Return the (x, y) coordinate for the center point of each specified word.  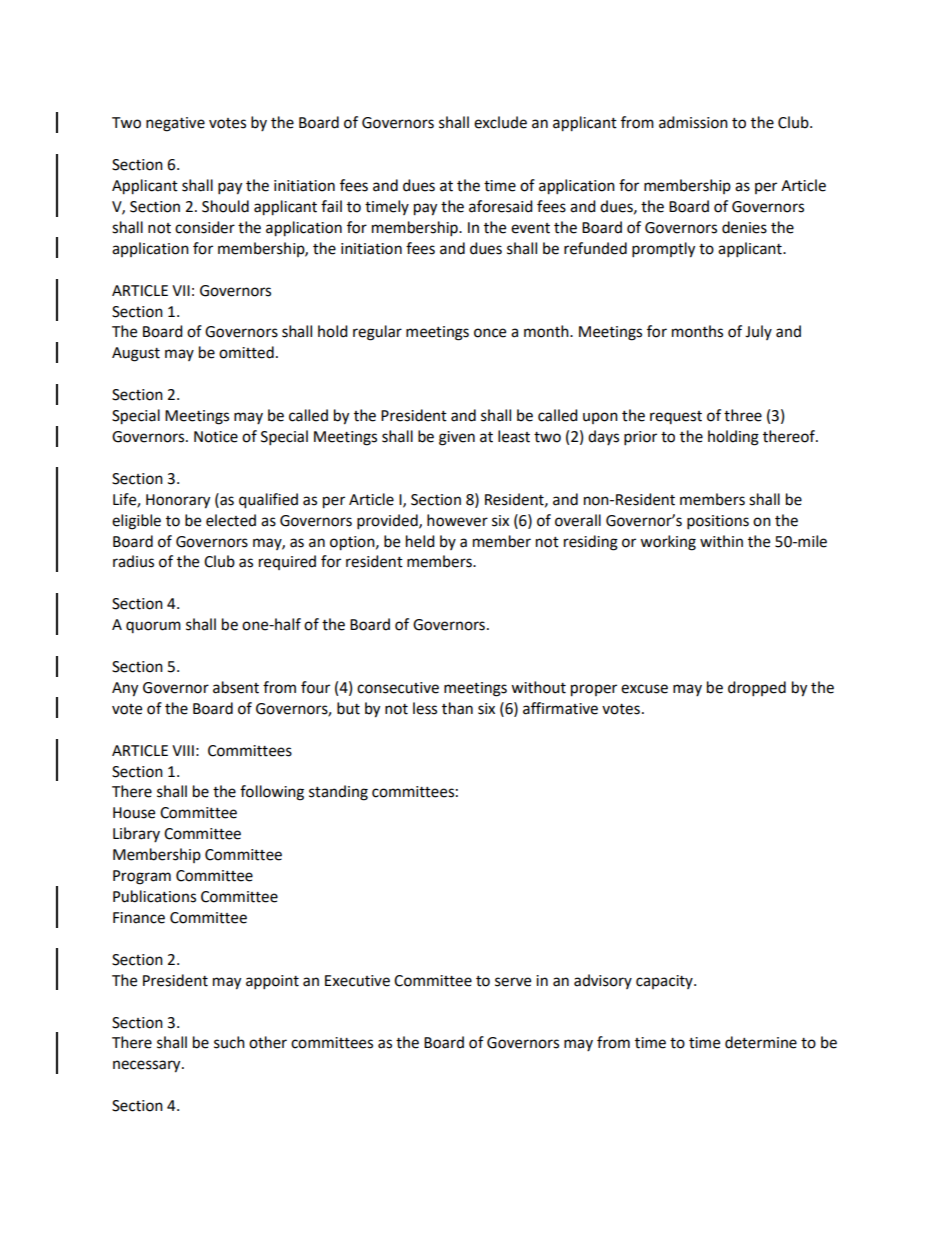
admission (693, 122)
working (668, 543)
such (229, 1042)
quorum (153, 627)
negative (175, 124)
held (420, 541)
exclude (500, 122)
